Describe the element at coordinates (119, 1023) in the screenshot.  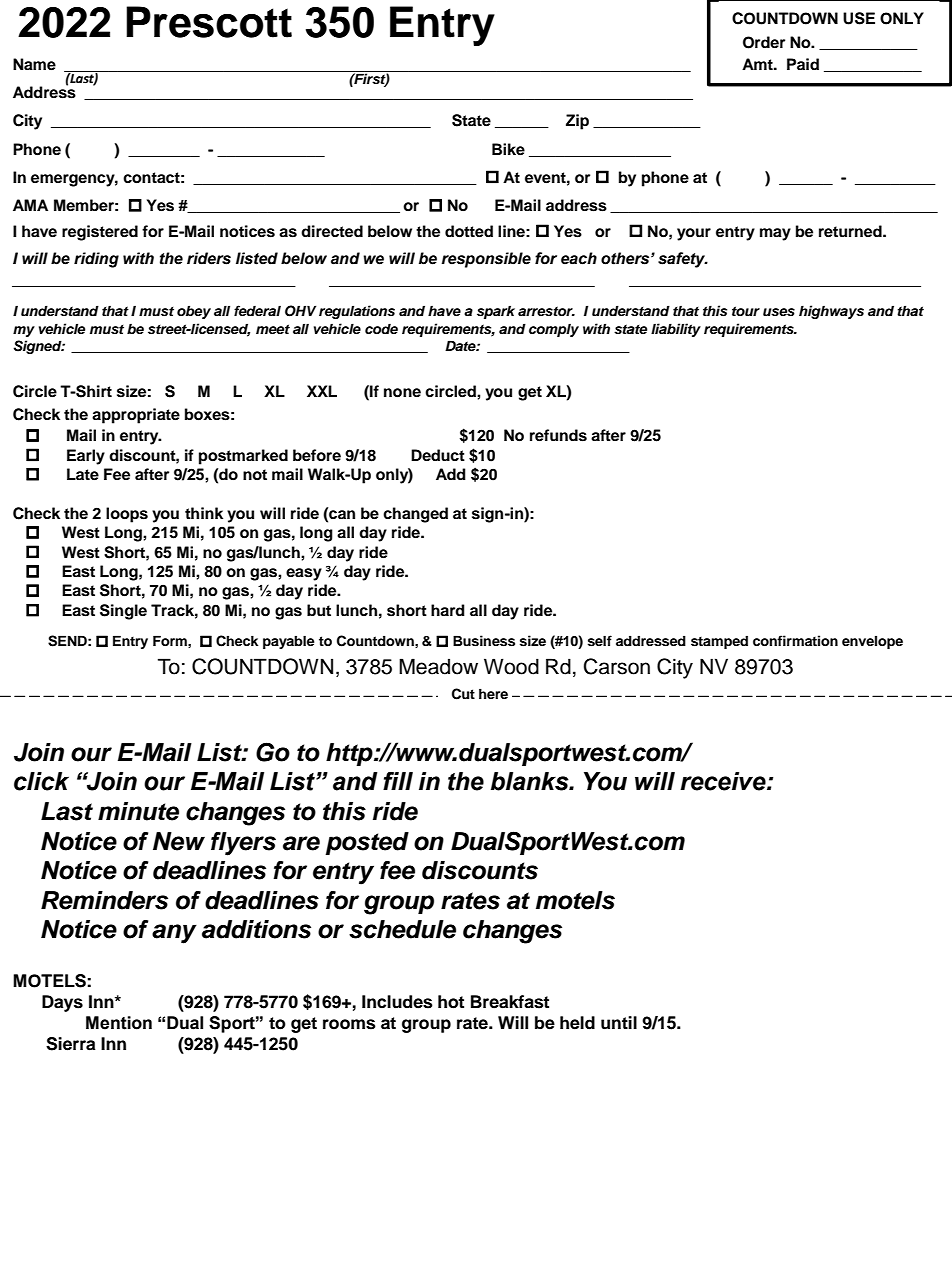
I see `Mention` at that location.
